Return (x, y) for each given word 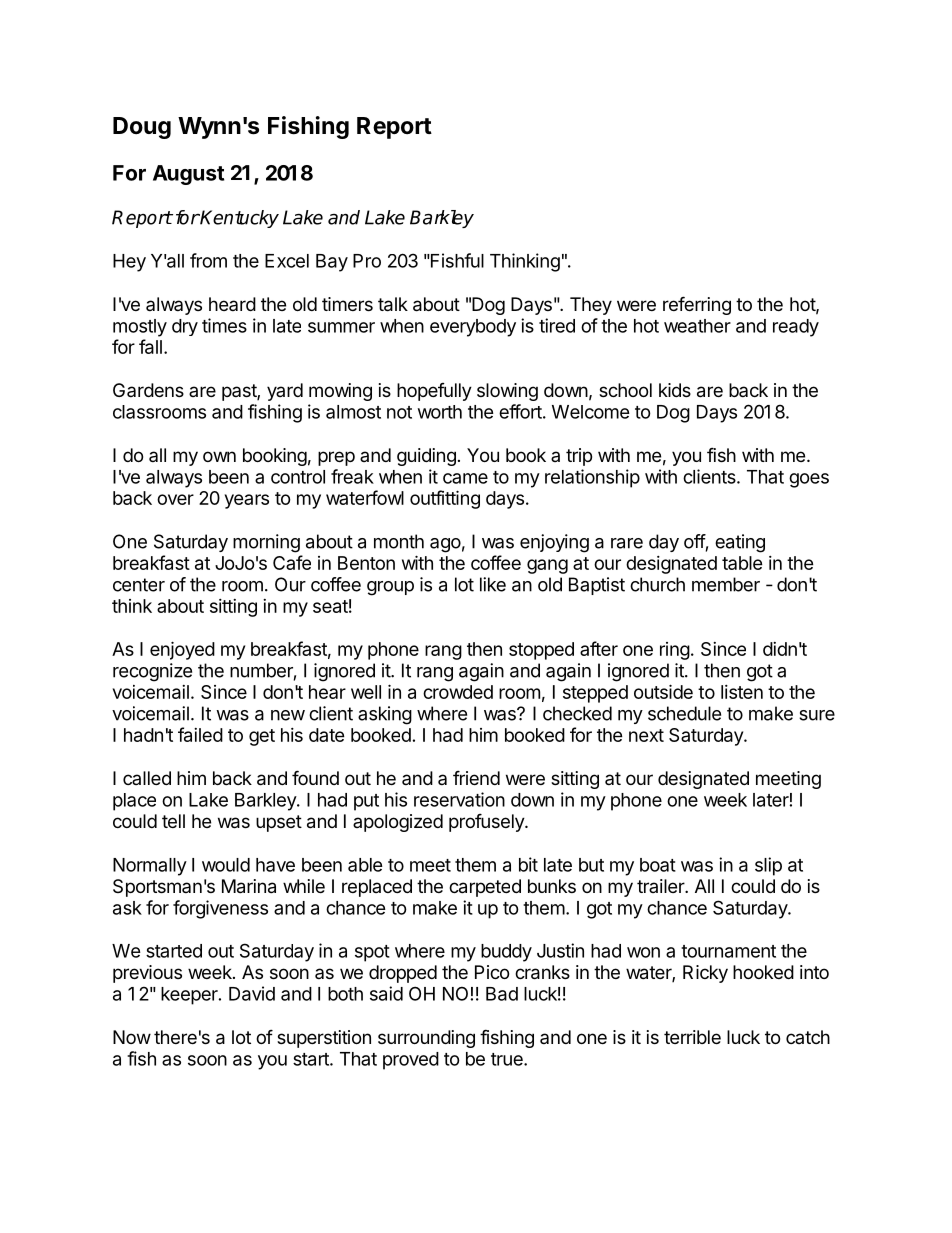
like (493, 584)
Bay (332, 263)
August (188, 175)
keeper (190, 996)
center (139, 585)
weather (697, 326)
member (726, 584)
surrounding (426, 1039)
